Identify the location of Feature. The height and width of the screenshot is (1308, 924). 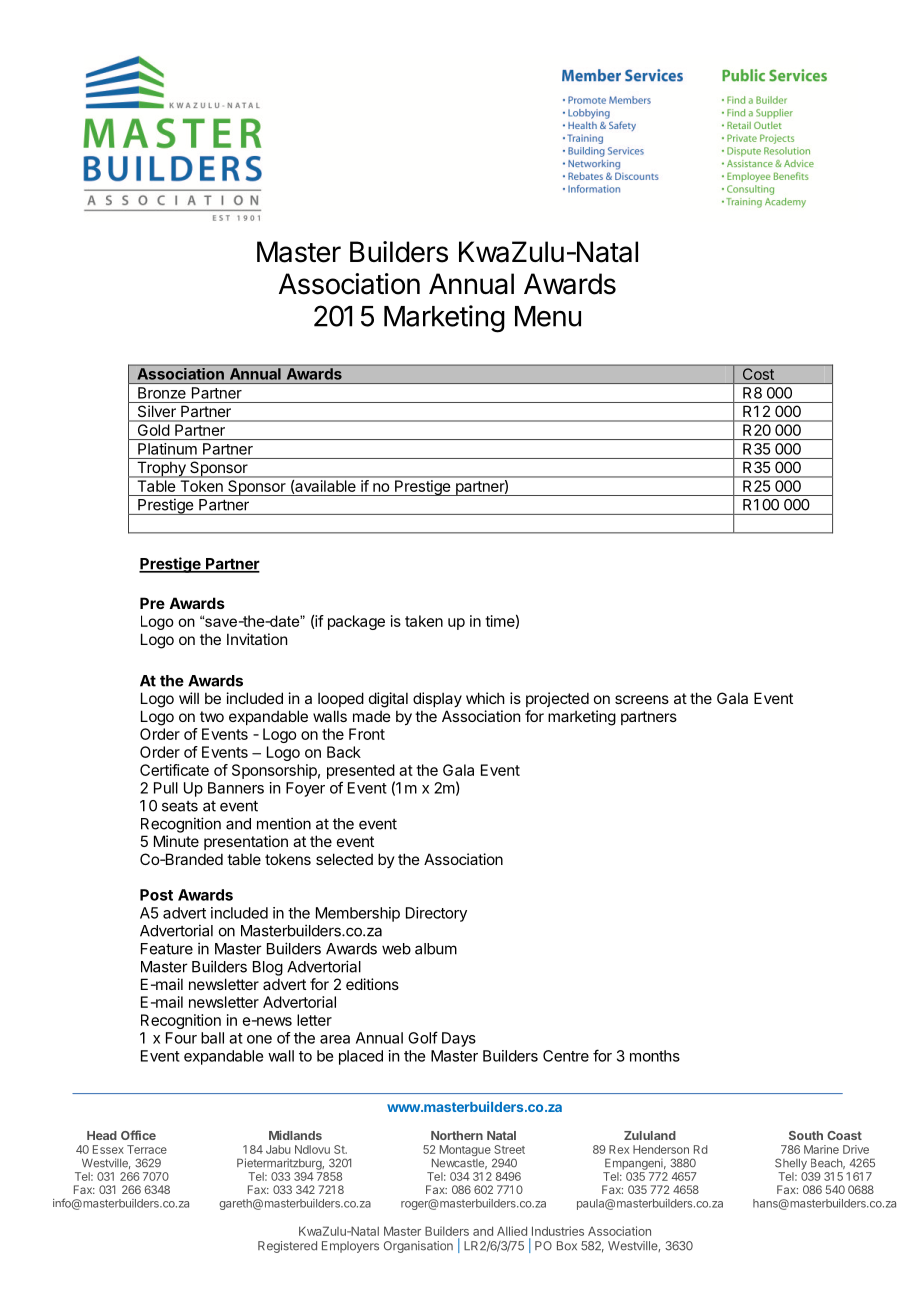
(167, 949).
